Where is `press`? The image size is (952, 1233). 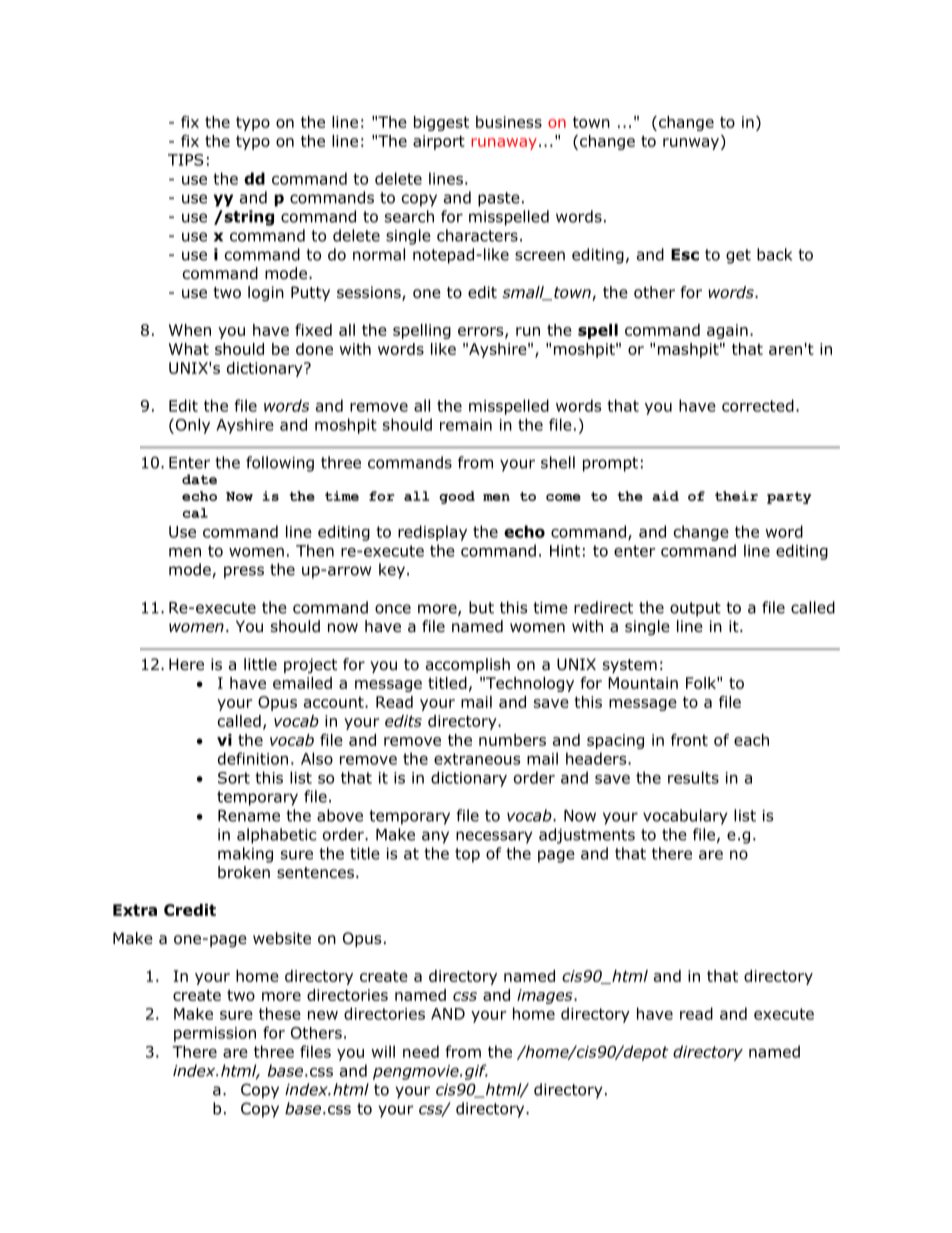
press is located at coordinates (244, 572).
